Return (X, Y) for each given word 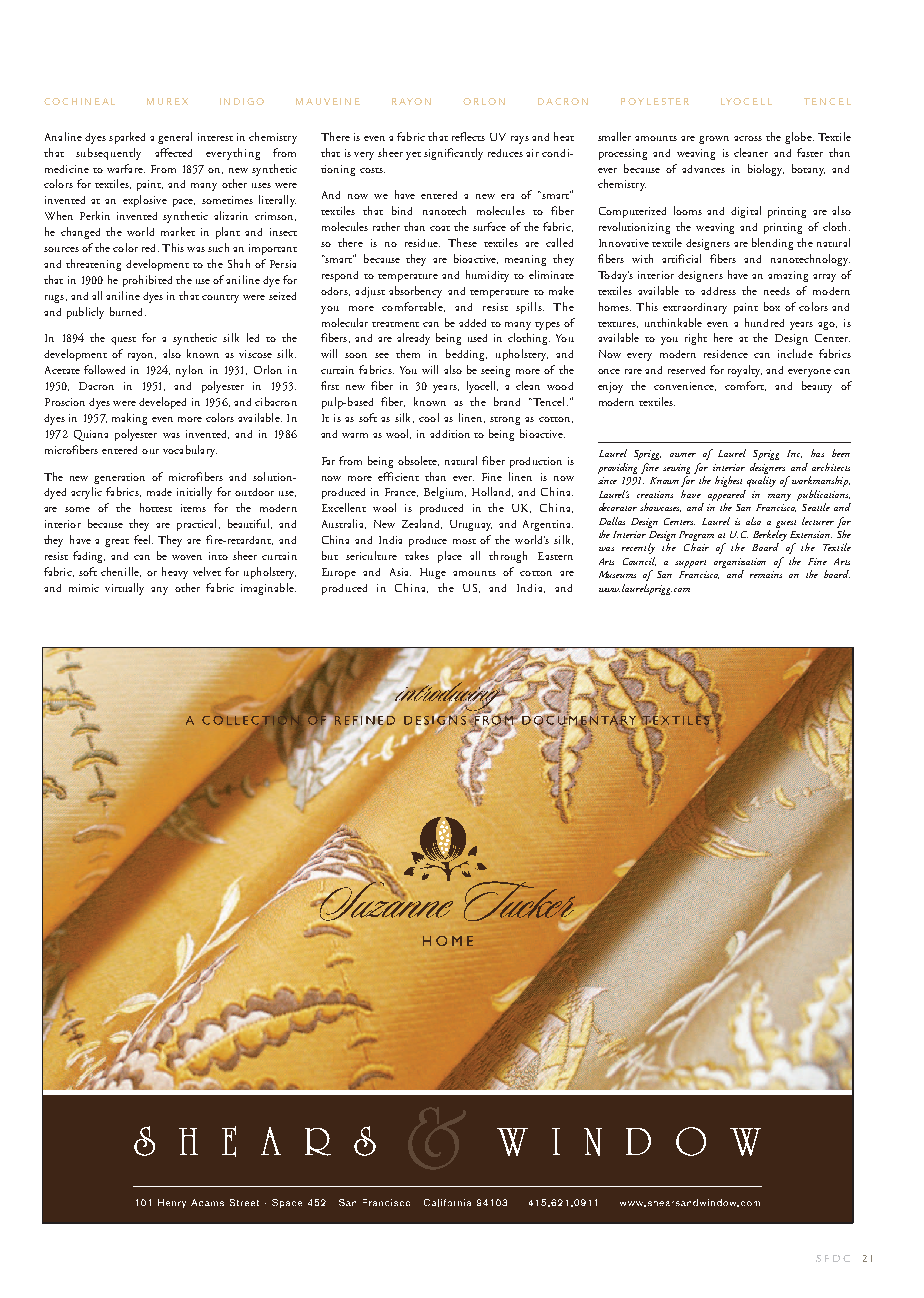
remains (766, 574)
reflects (468, 136)
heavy (175, 573)
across (748, 138)
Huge (433, 573)
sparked (127, 138)
